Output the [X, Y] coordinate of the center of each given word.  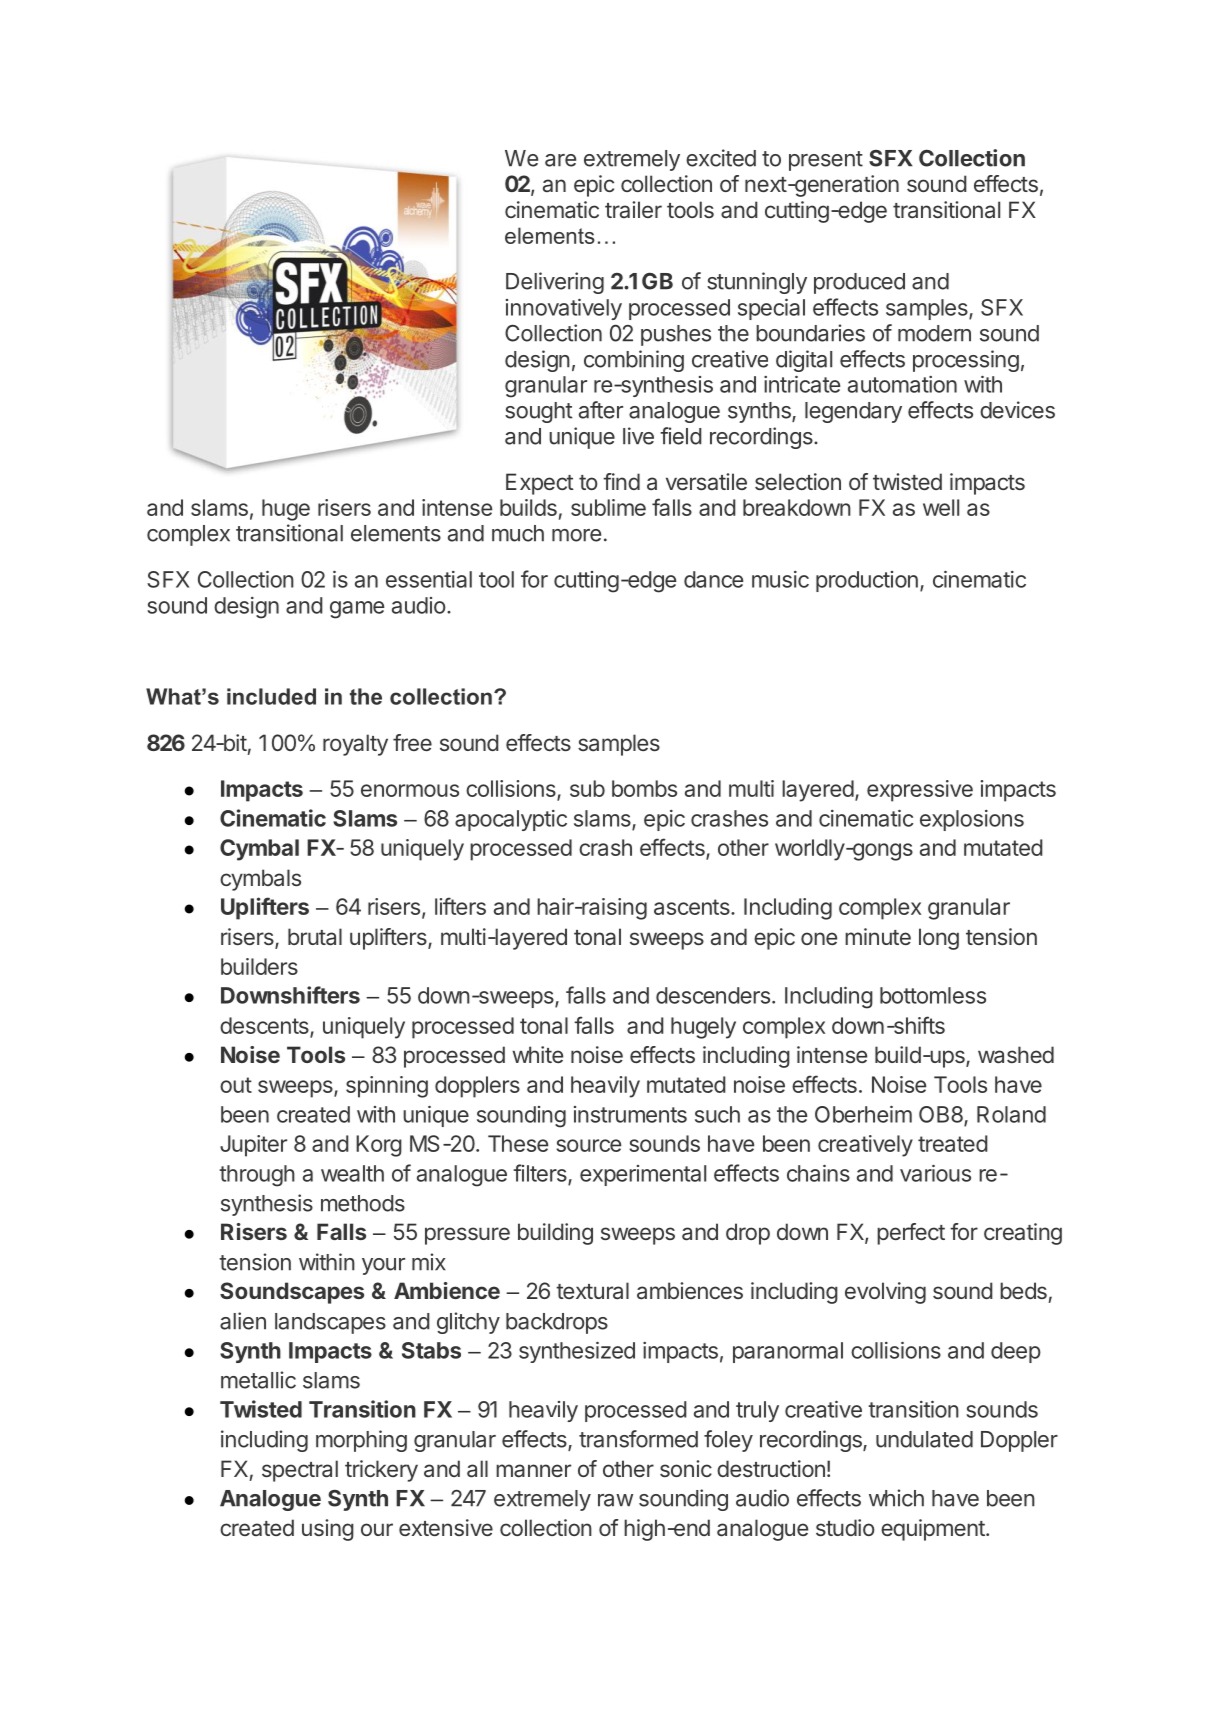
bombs [644, 788]
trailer [633, 209]
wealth [352, 1173]
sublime [608, 507]
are [560, 160]
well [941, 507]
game [357, 610]
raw [615, 1500]
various [935, 1173]
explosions [972, 820]
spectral [300, 1471]
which [896, 1498]
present [826, 161]
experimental [643, 1175]
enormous [410, 790]
